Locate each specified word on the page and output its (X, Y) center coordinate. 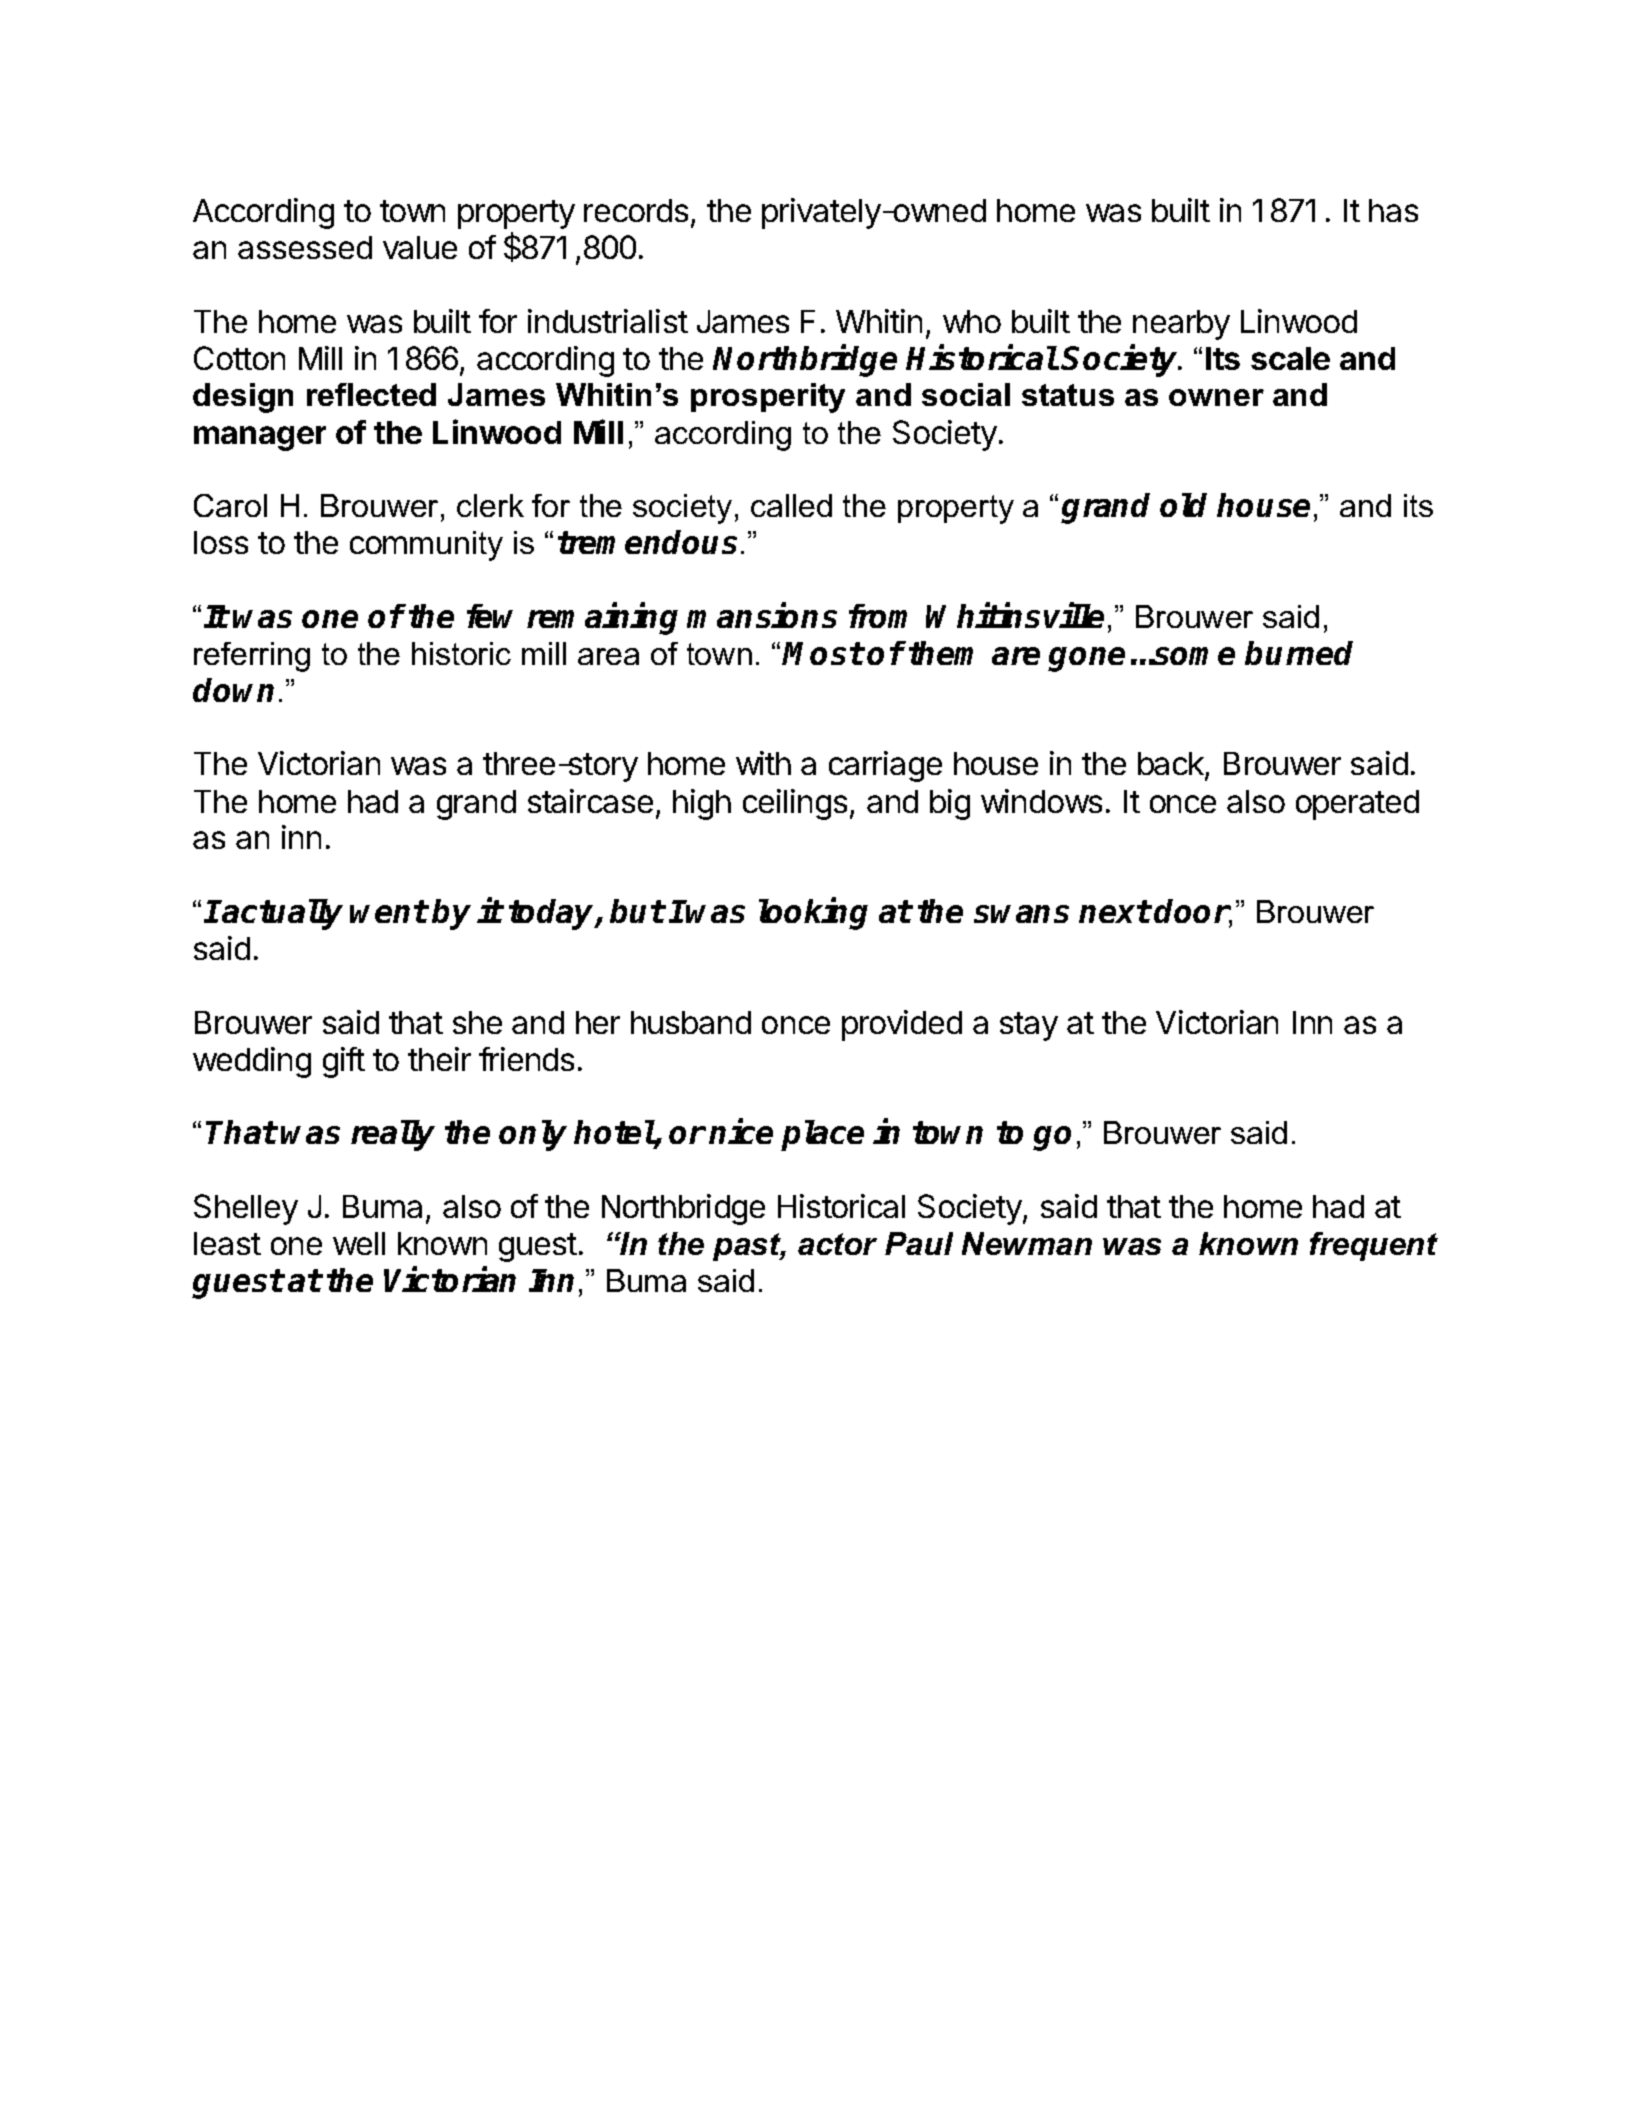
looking (813, 914)
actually (282, 914)
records (636, 210)
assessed (305, 247)
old (1183, 505)
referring (252, 657)
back (1172, 765)
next (1115, 911)
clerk (490, 505)
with (763, 763)
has (1393, 210)
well (359, 1243)
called (791, 505)
